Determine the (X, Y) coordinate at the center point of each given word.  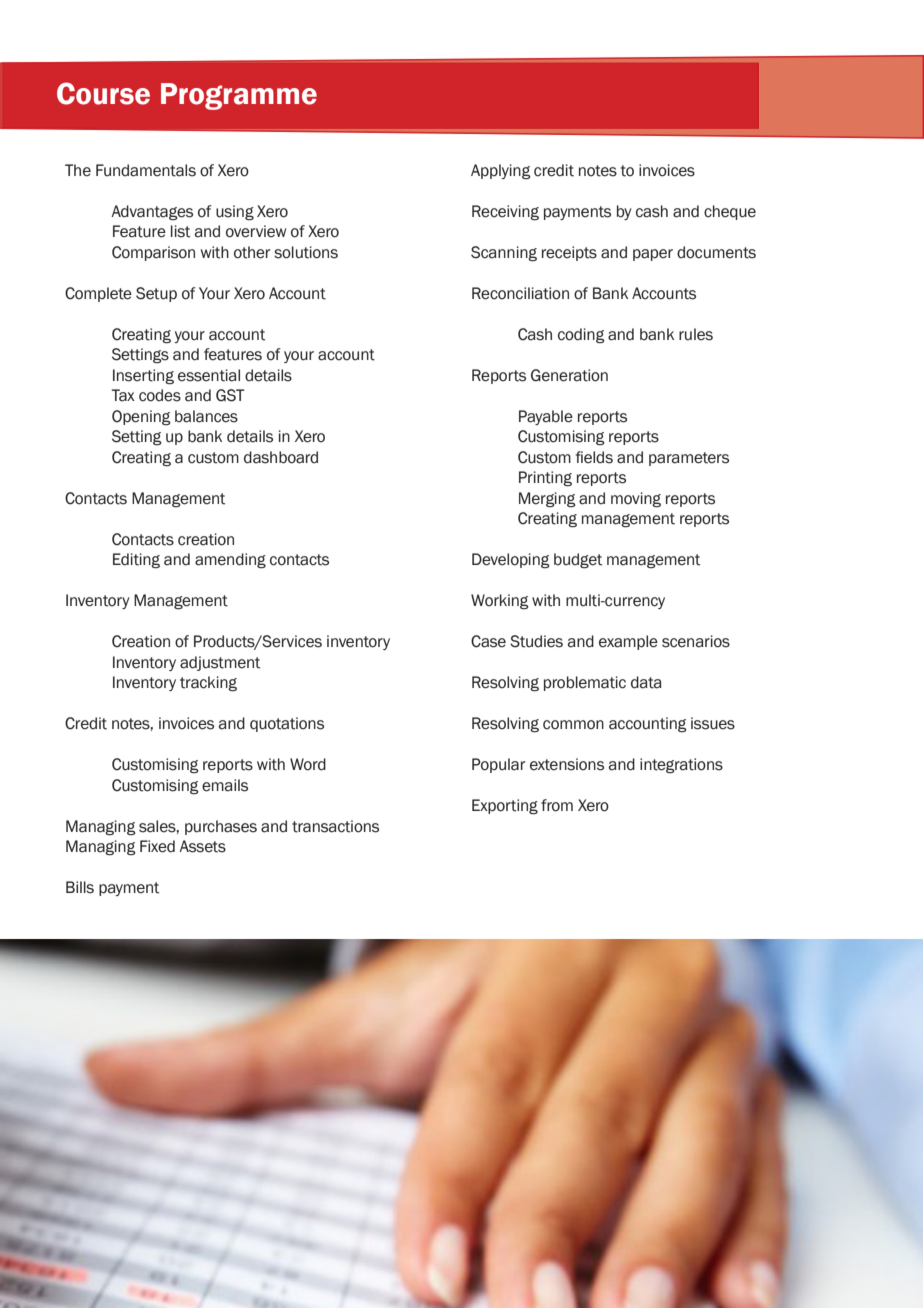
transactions (335, 826)
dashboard (281, 457)
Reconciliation (520, 293)
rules (696, 334)
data (646, 682)
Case (488, 641)
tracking (208, 684)
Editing (136, 561)
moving (636, 500)
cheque (730, 212)
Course (103, 93)
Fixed (157, 846)
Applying (501, 171)
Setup (156, 294)
